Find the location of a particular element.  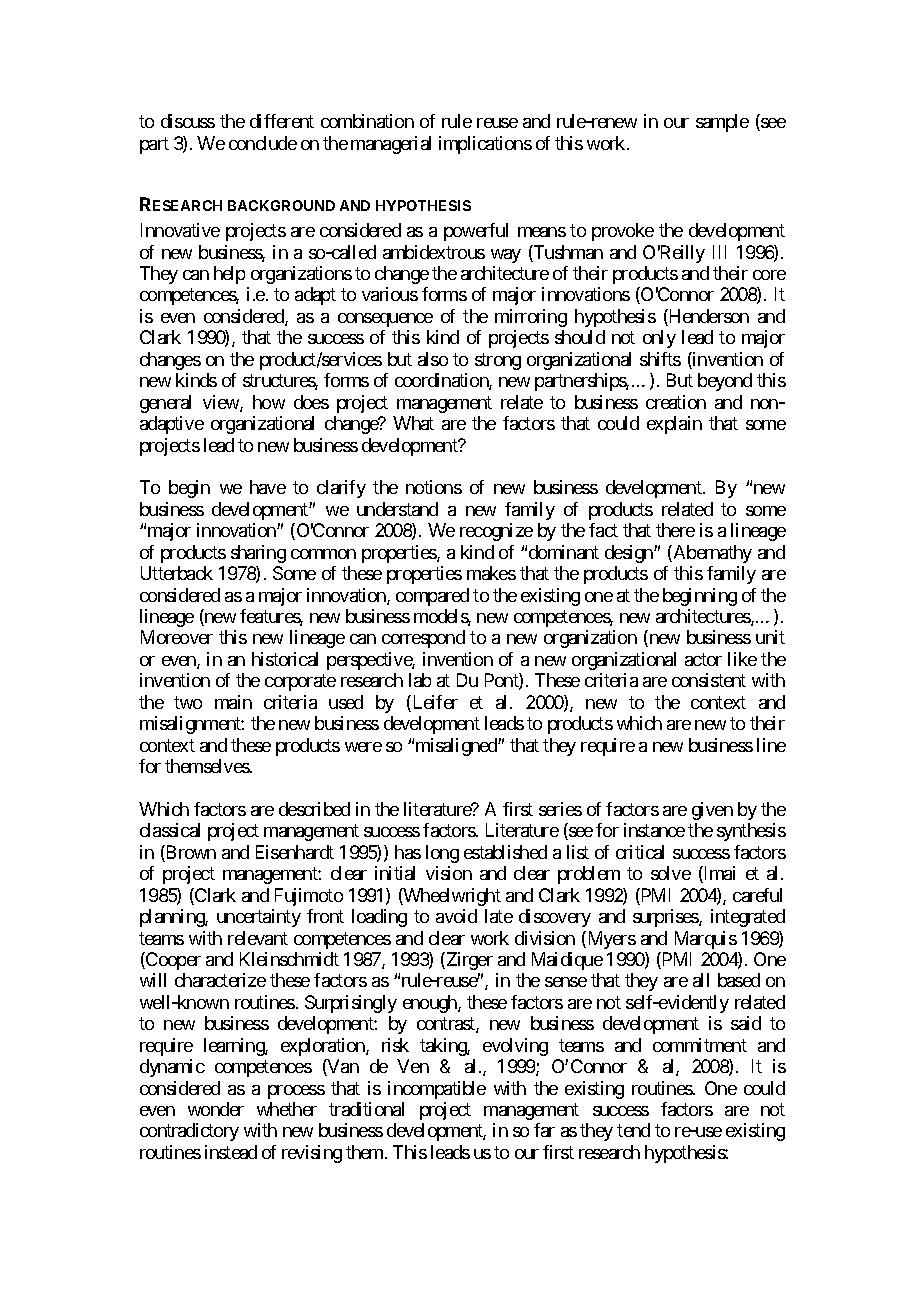

incompatible is located at coordinates (437, 1090).
